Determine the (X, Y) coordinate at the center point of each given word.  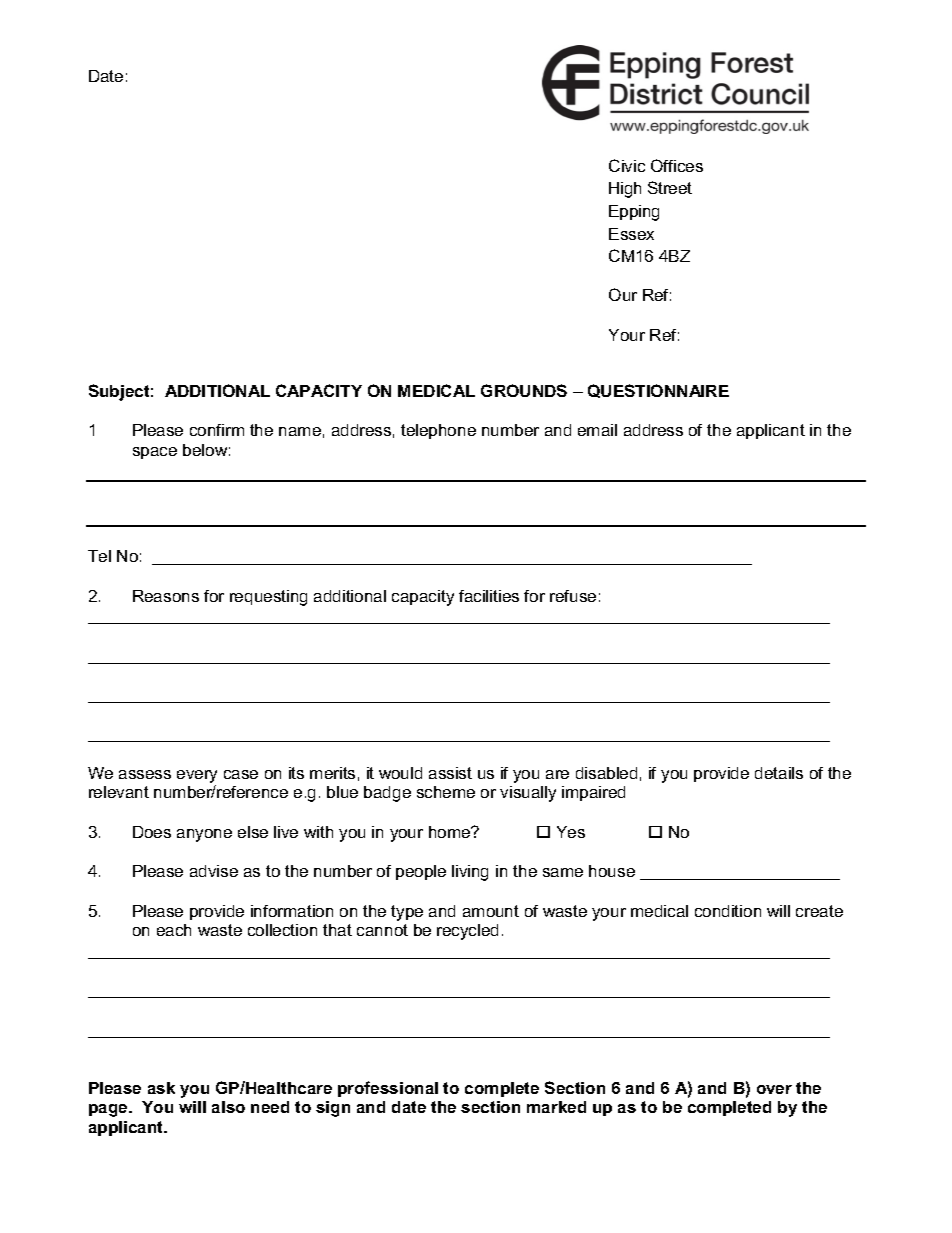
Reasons (166, 596)
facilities (489, 596)
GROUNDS (524, 390)
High (625, 190)
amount (491, 911)
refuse (573, 596)
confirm (217, 430)
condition (728, 911)
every (197, 776)
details (779, 773)
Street (670, 187)
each (174, 930)
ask (161, 1088)
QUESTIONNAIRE (658, 391)
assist (450, 773)
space (155, 453)
